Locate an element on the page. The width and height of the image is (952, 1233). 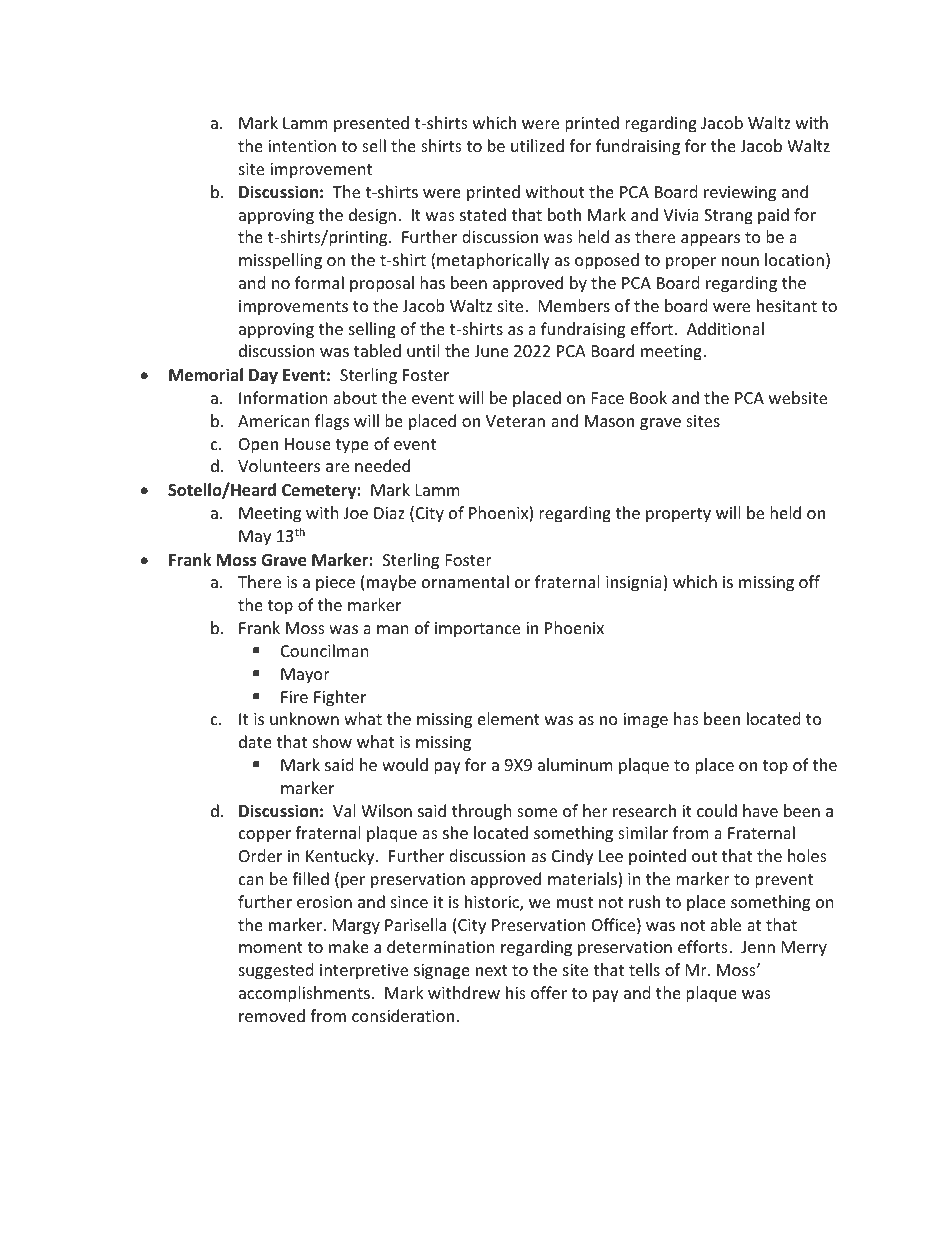
next is located at coordinates (492, 970).
